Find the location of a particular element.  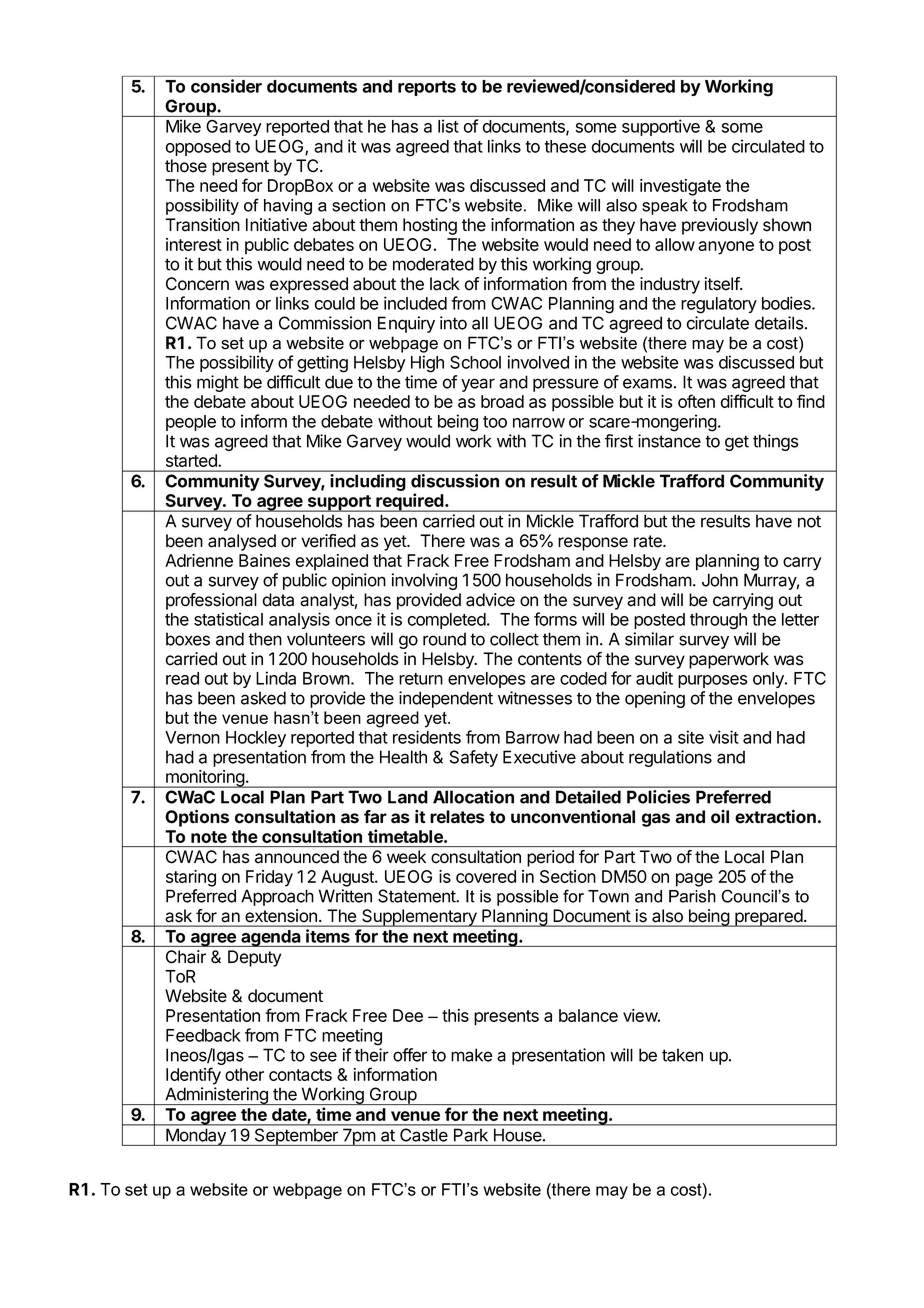

opposed is located at coordinates (198, 148).
